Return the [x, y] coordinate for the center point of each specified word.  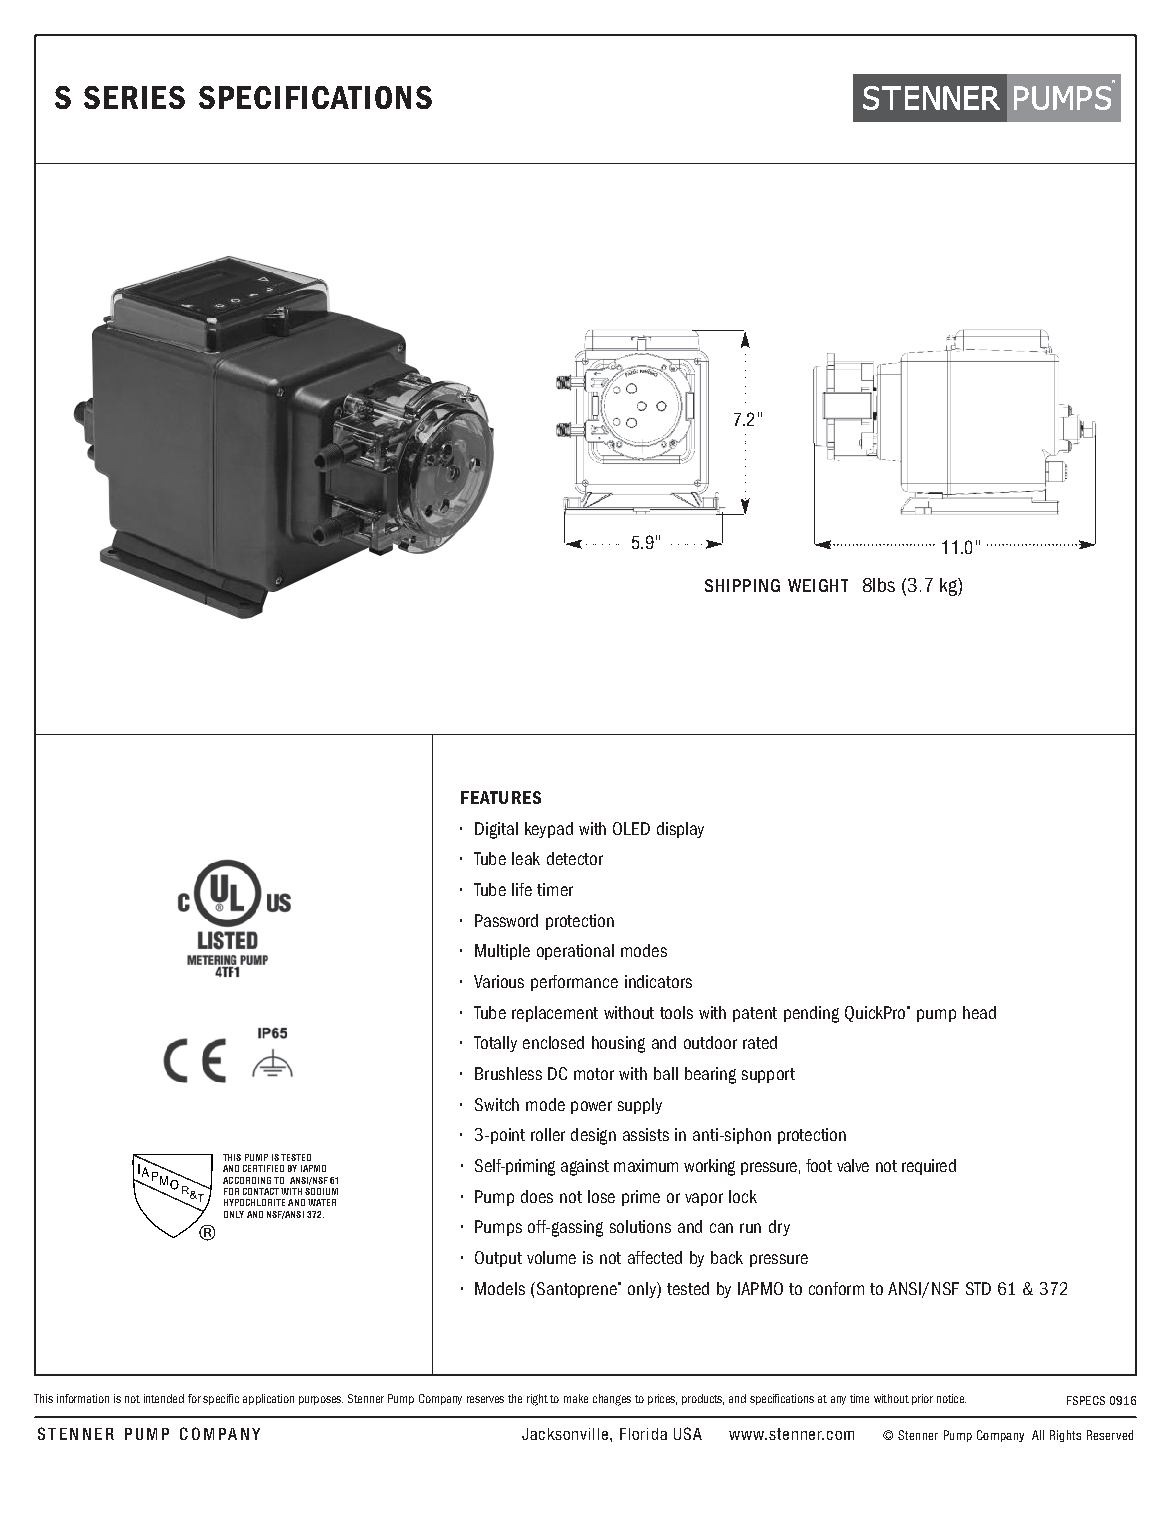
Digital [496, 830]
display [680, 830]
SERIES [134, 97]
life [522, 889]
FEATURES [501, 797]
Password [506, 920]
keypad [549, 830]
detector [575, 858]
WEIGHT [818, 585]
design [593, 1136]
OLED [631, 828]
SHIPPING [742, 585]
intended [164, 1398]
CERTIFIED [263, 1168]
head [979, 1012]
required [929, 1167]
